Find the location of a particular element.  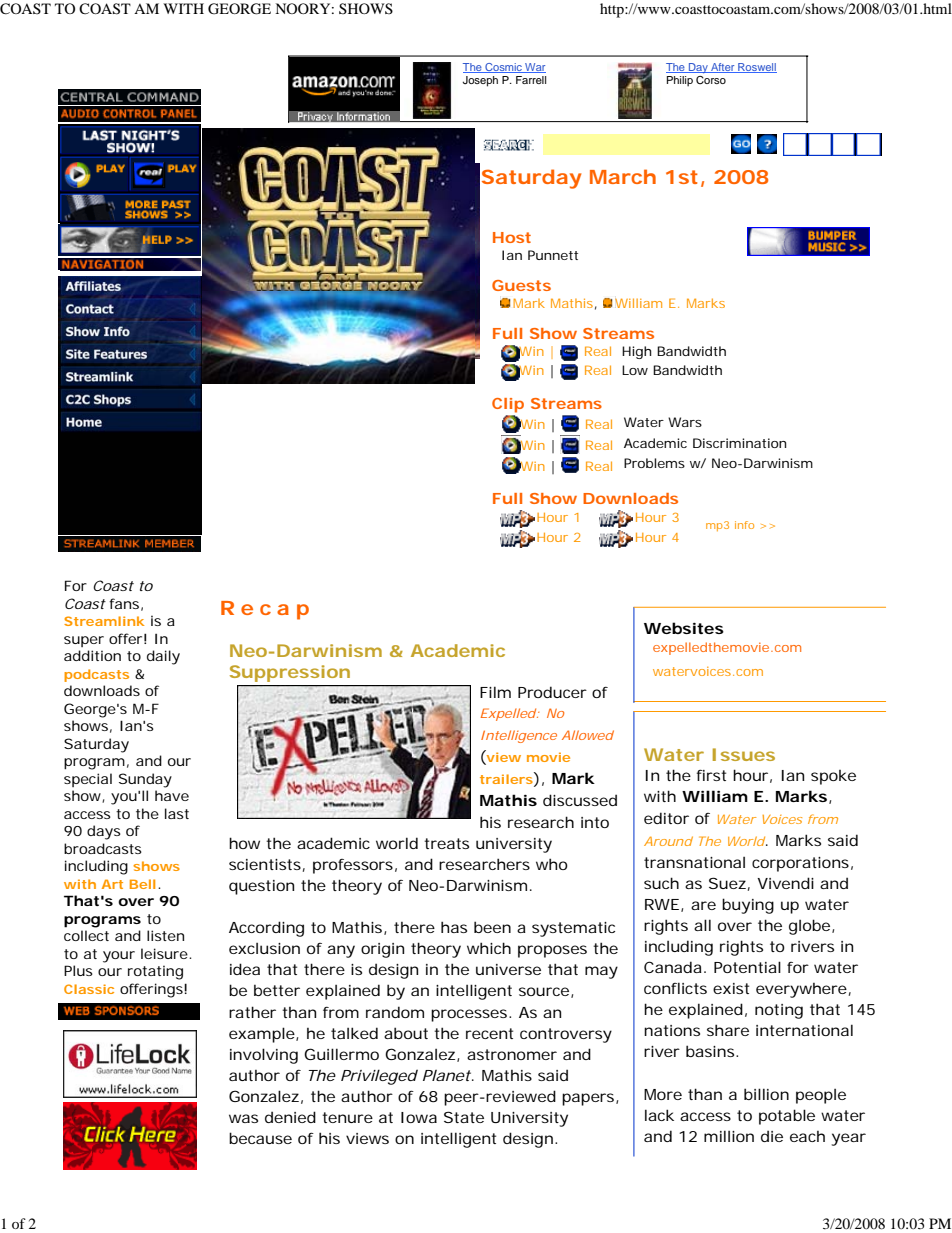

was is located at coordinates (243, 1118).
